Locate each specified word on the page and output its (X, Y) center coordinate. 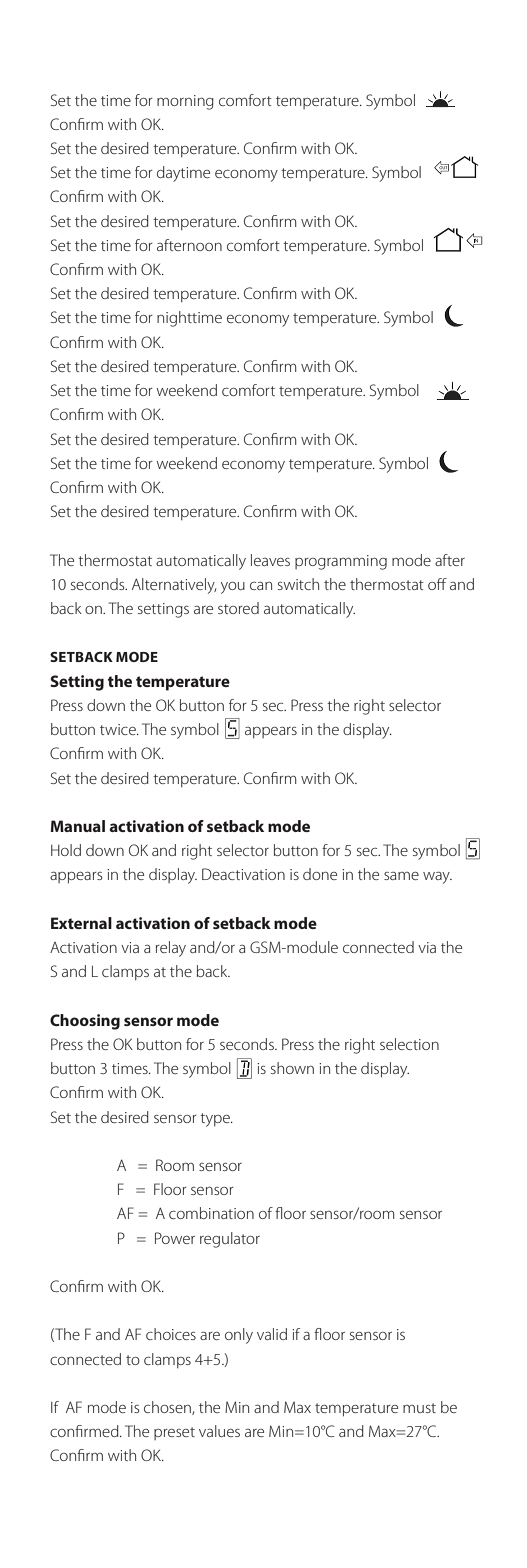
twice (119, 729)
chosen (168, 1408)
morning (185, 102)
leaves (270, 560)
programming (341, 562)
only (239, 1336)
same (401, 876)
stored (238, 608)
